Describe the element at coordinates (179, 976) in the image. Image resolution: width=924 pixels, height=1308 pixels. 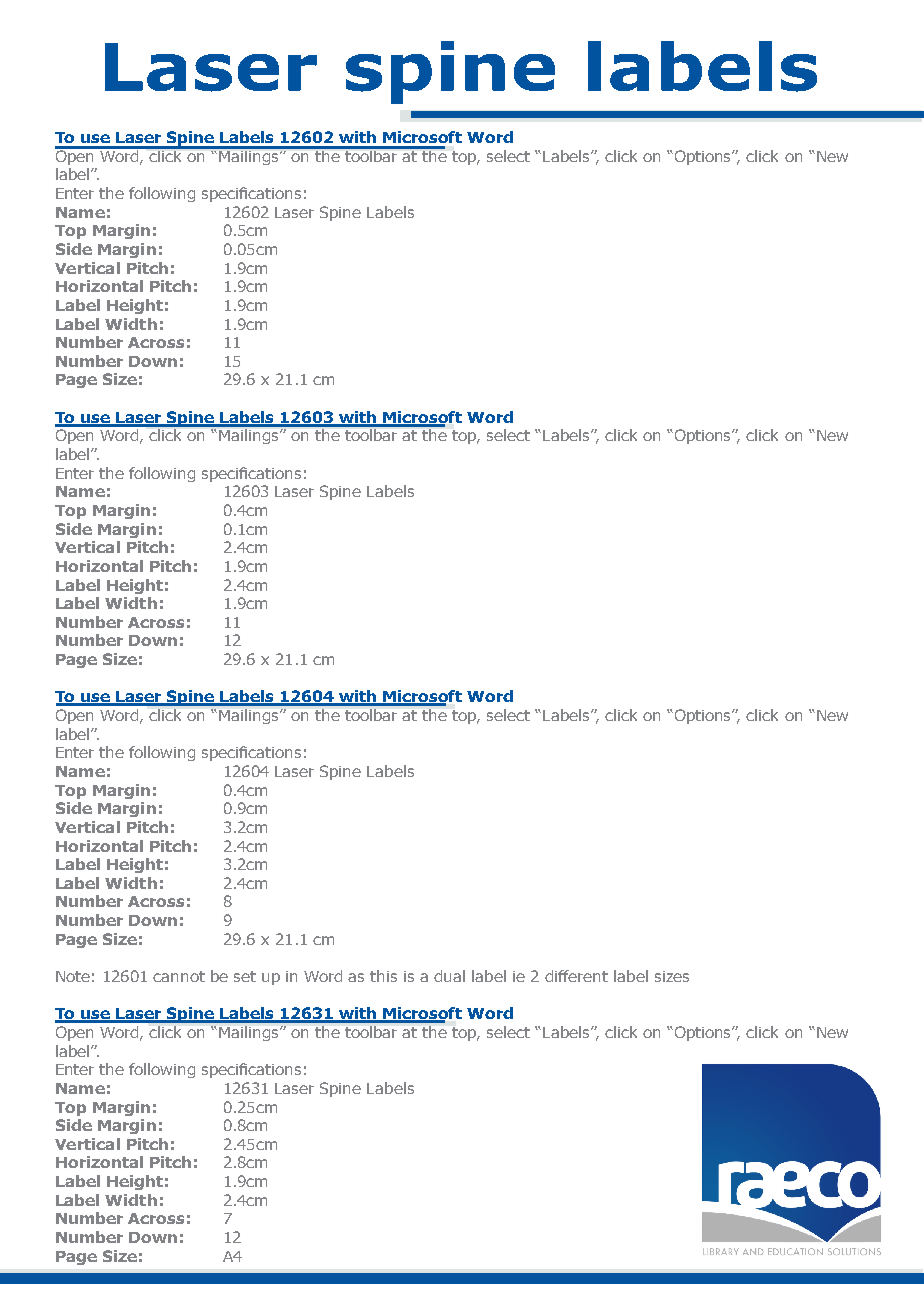
I see `cannot` at that location.
